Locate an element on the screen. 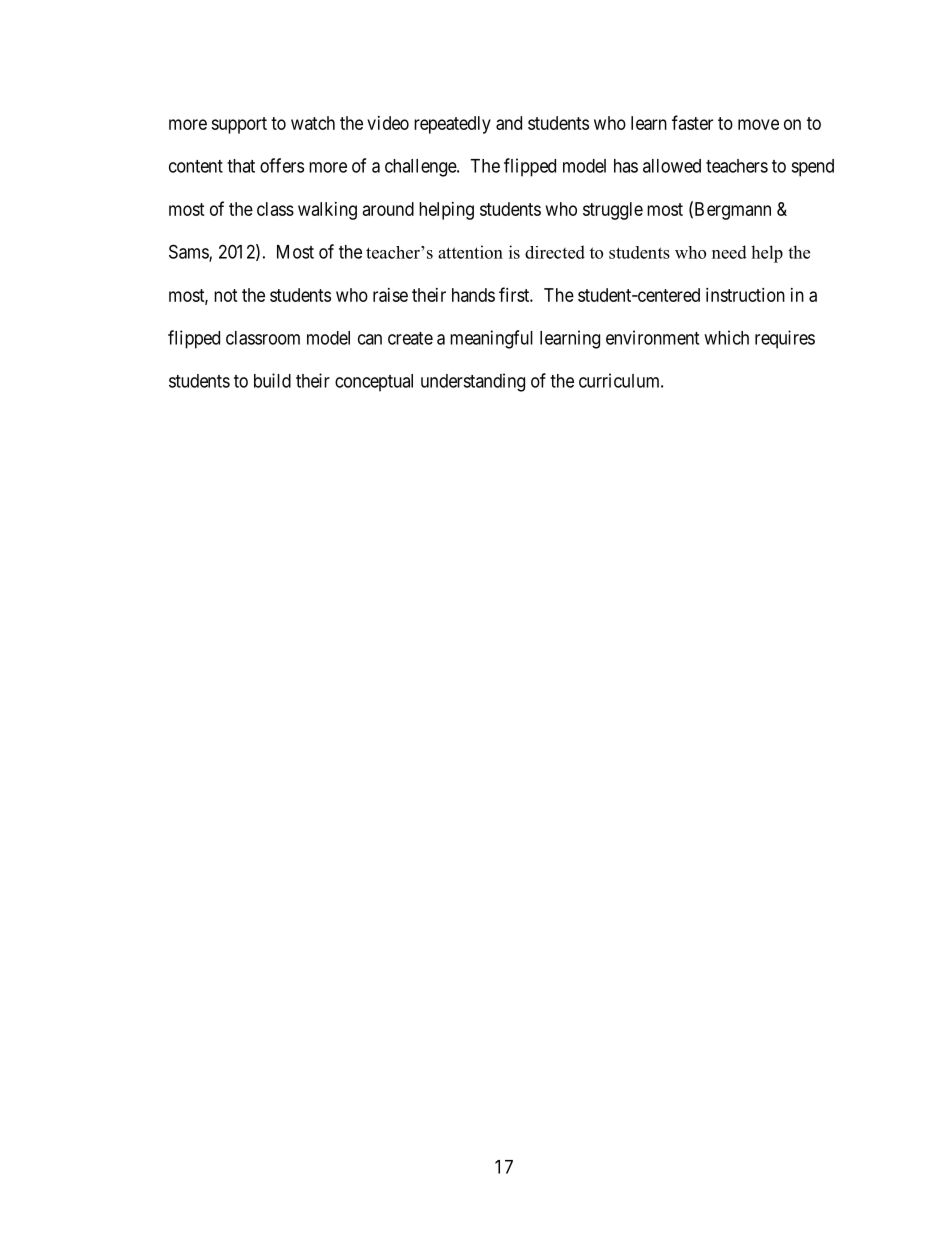 The image size is (952, 1233). support is located at coordinates (239, 125).
